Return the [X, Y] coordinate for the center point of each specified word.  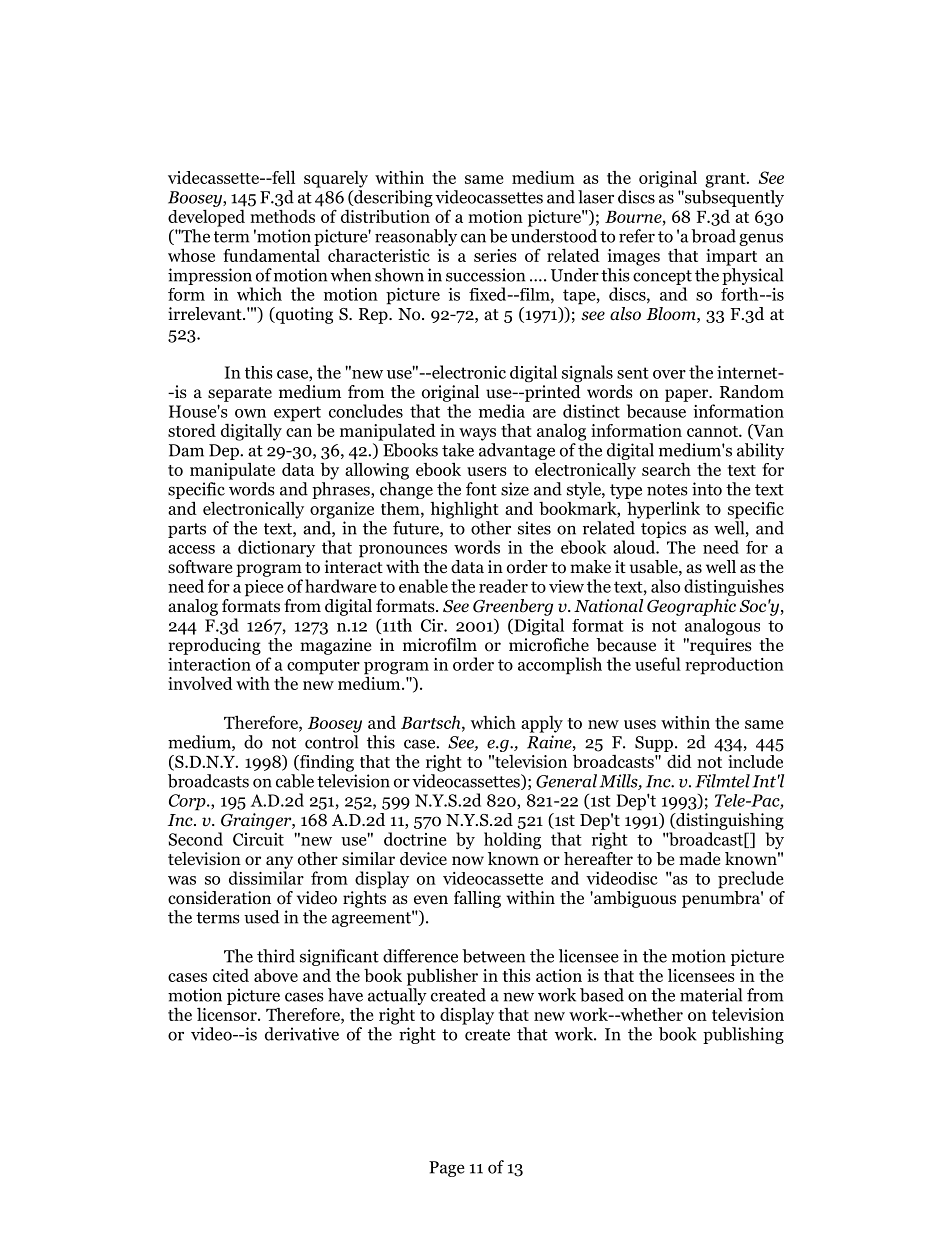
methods [282, 216]
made [699, 858]
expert [297, 415]
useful [658, 664]
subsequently [733, 198]
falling [477, 899]
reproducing [214, 646]
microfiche [549, 643]
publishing [743, 1035]
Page [447, 1169]
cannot [713, 431]
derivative [302, 1034]
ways [477, 434]
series [495, 255]
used [261, 917]
